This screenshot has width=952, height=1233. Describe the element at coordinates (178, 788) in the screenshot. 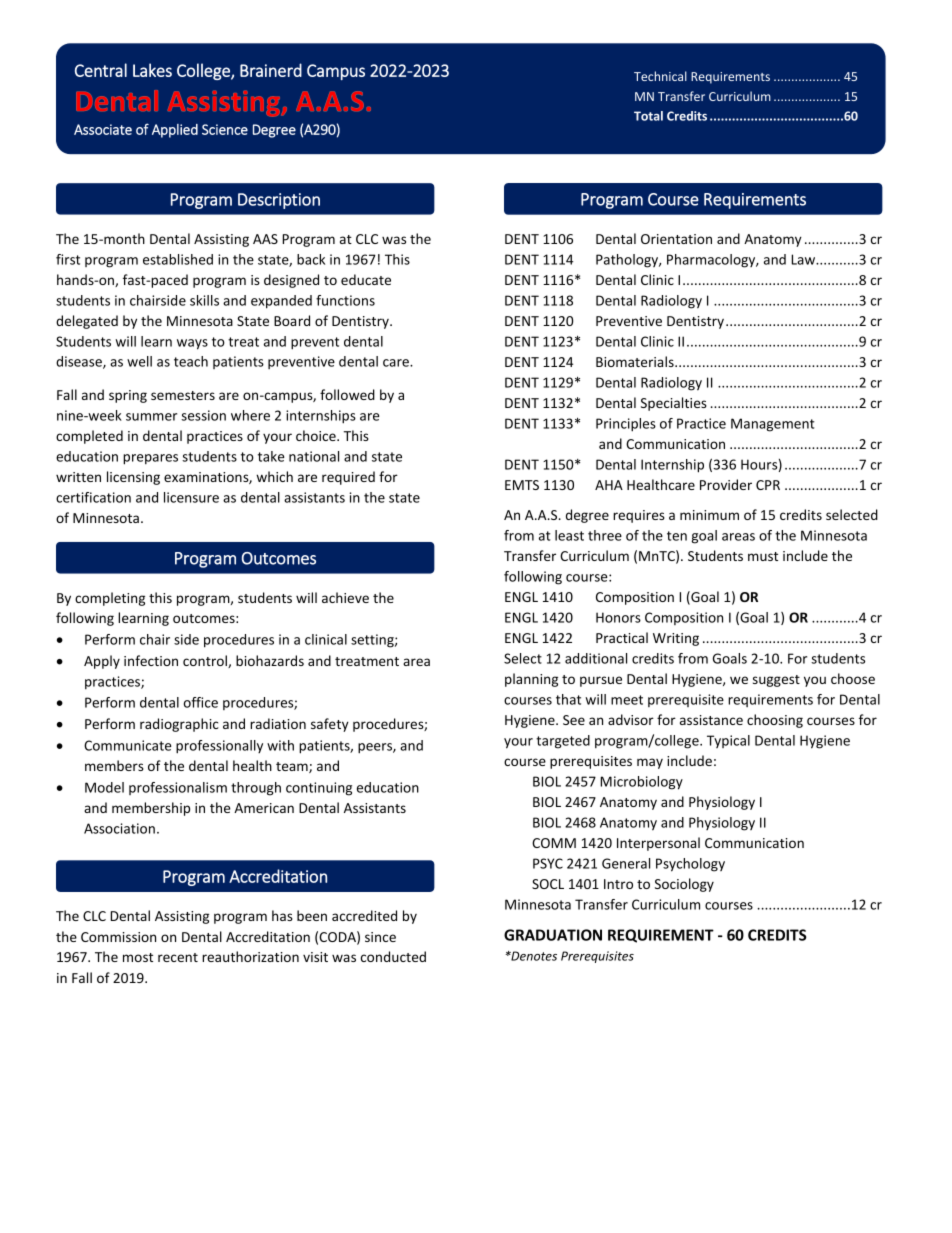

I see `professionalism` at that location.
